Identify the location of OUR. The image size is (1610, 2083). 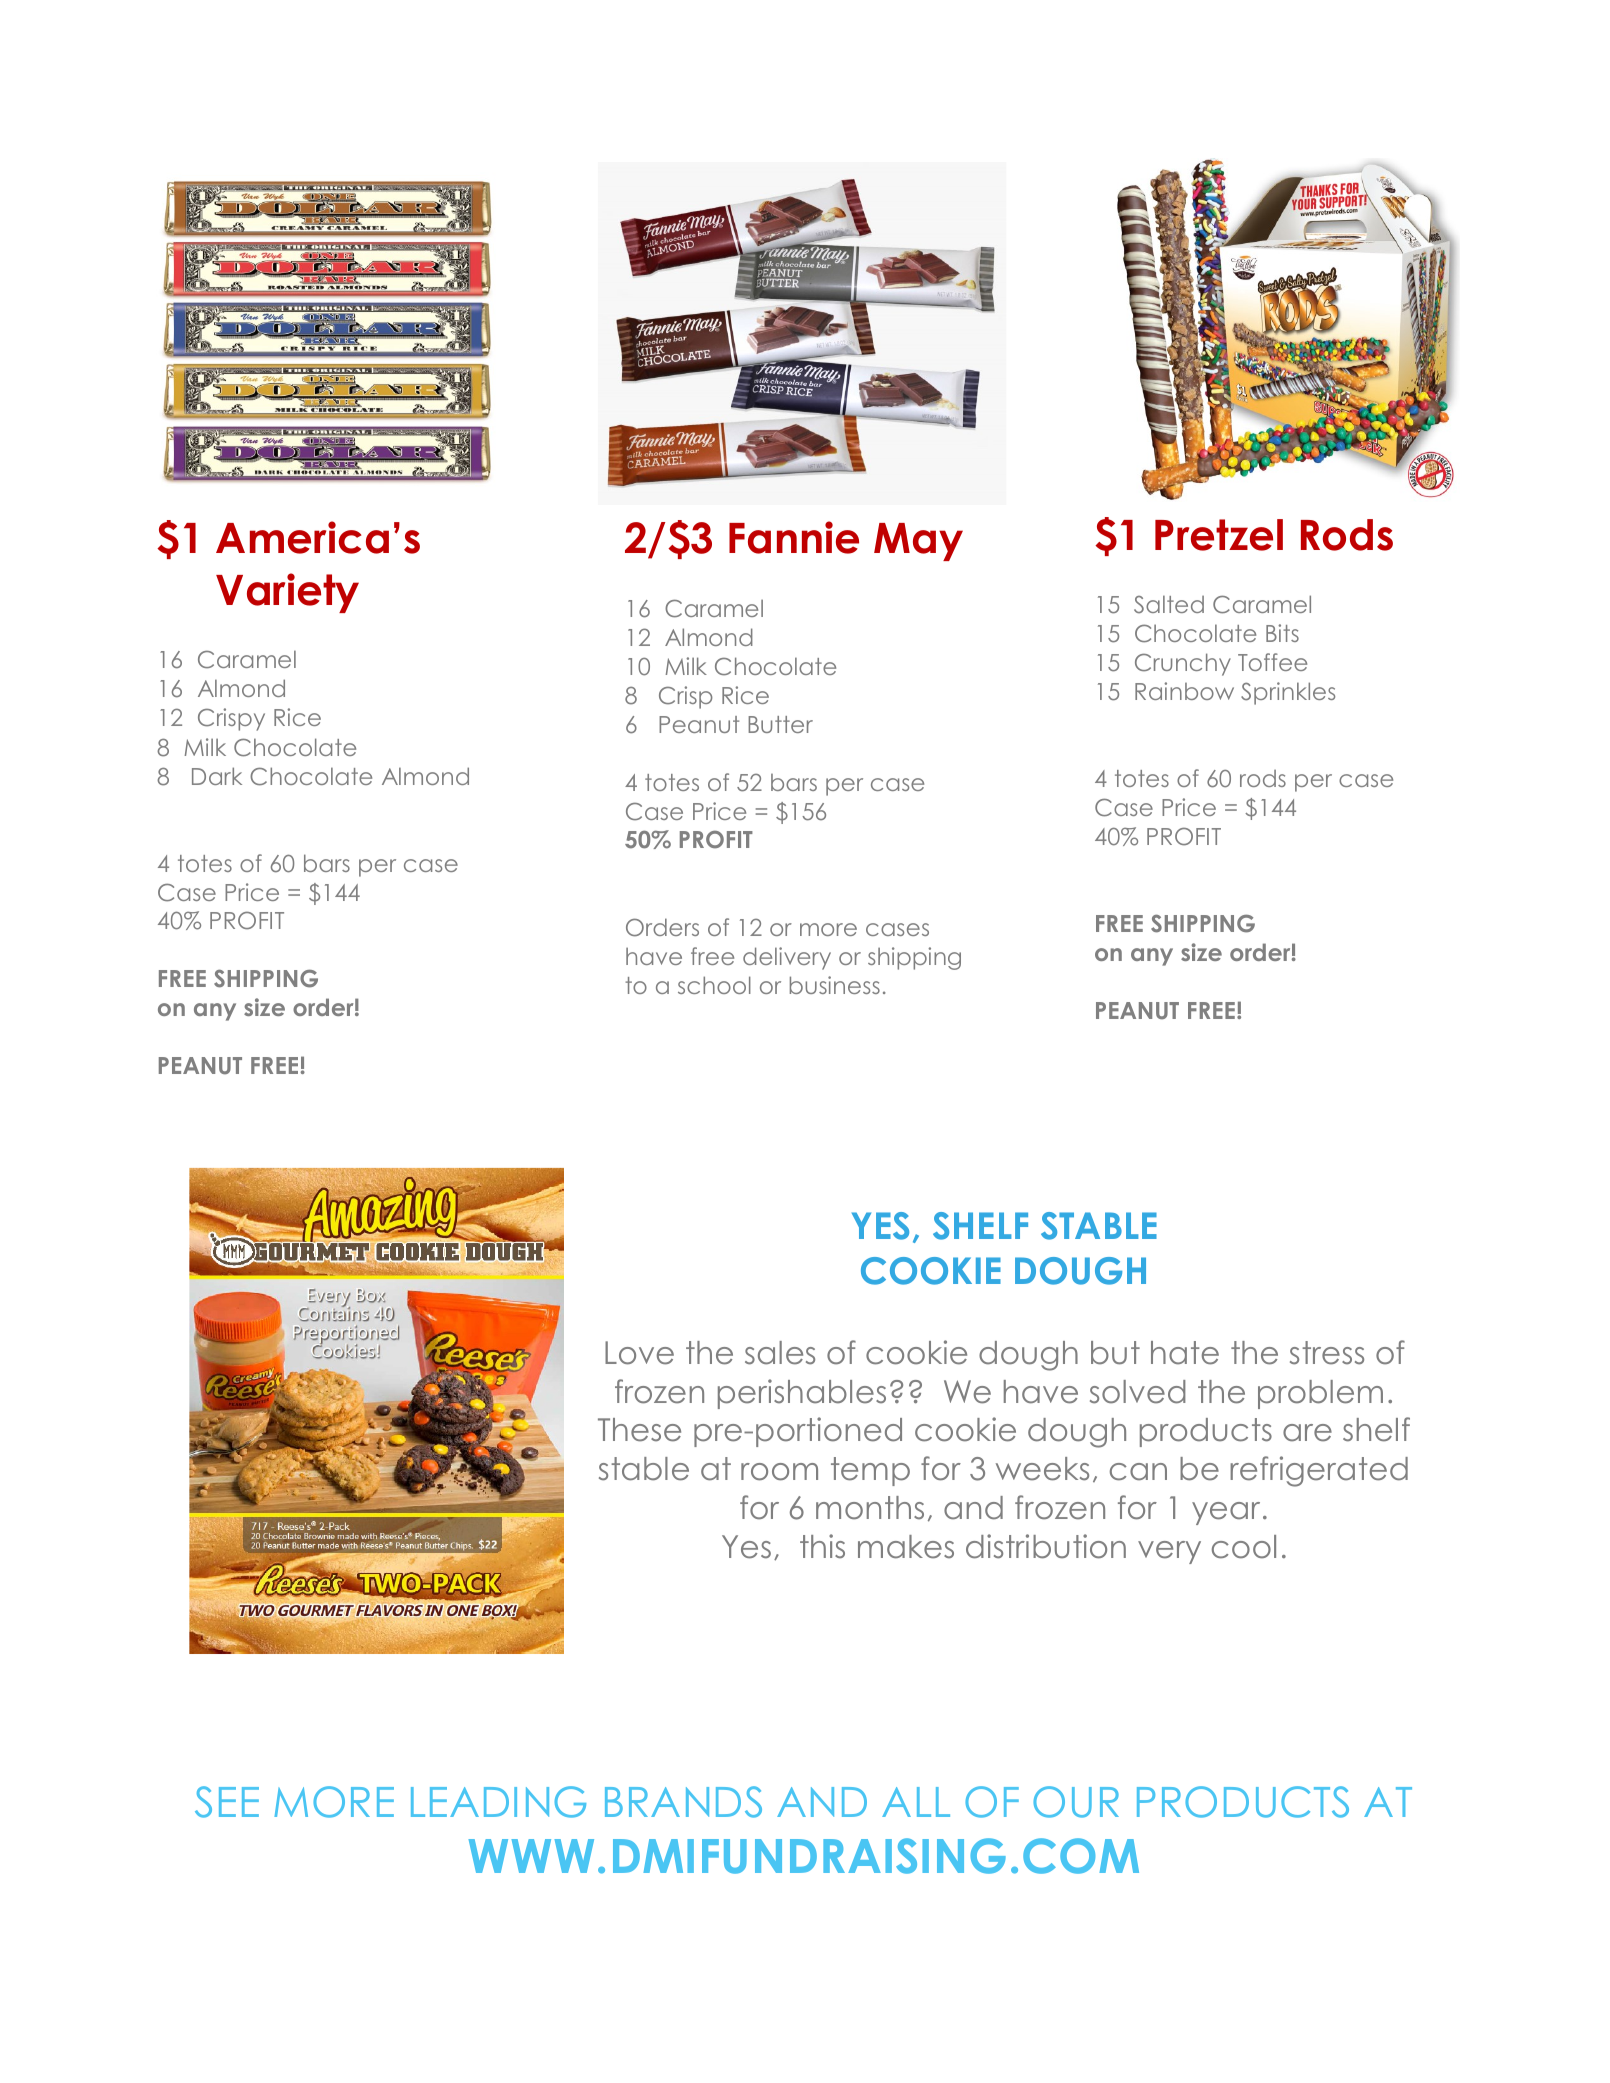
(1076, 1802).
